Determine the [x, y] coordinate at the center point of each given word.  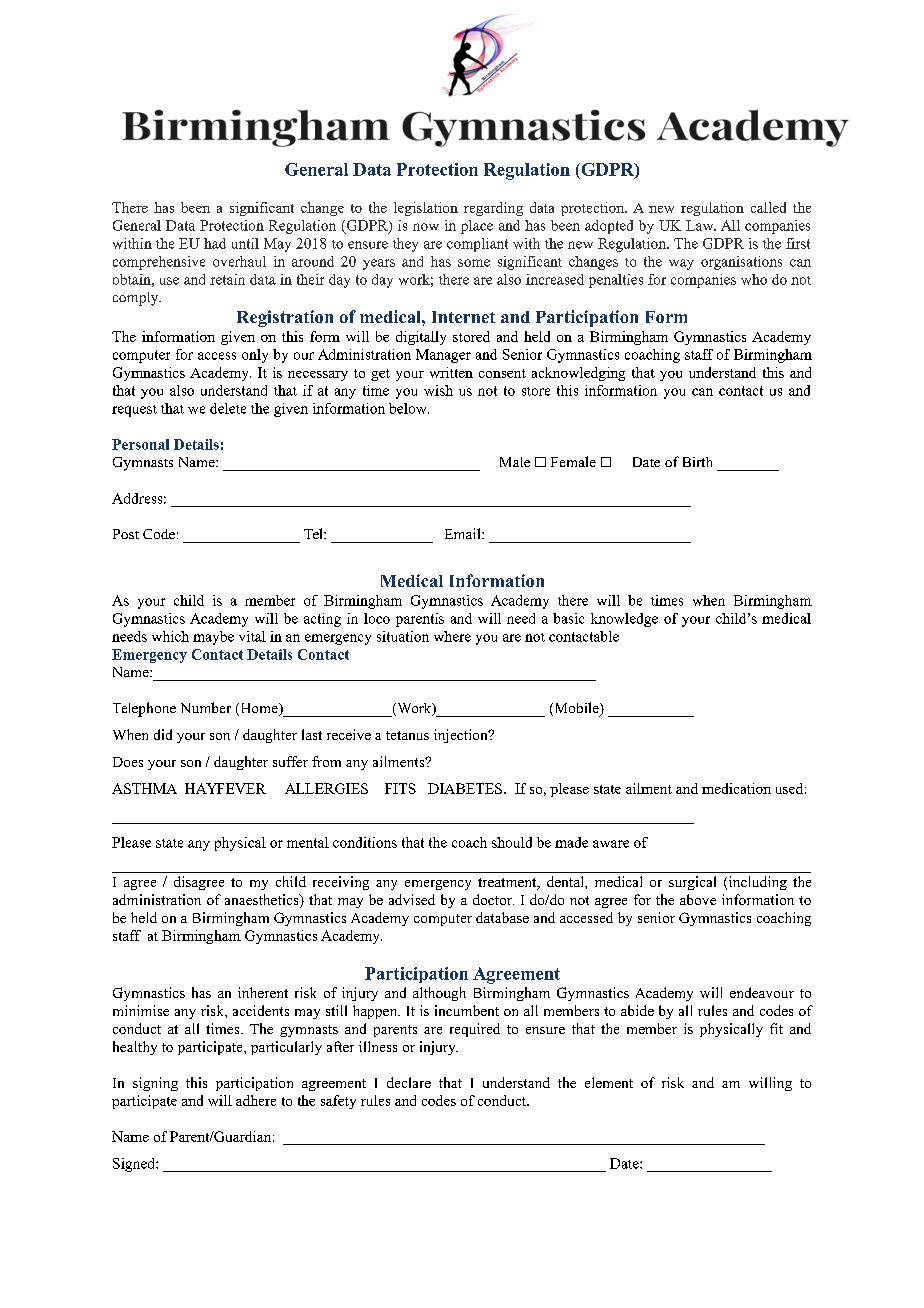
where [452, 636]
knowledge [624, 620]
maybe [213, 638]
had [215, 243]
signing [155, 1084]
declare [409, 1082]
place [477, 227]
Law [701, 225]
